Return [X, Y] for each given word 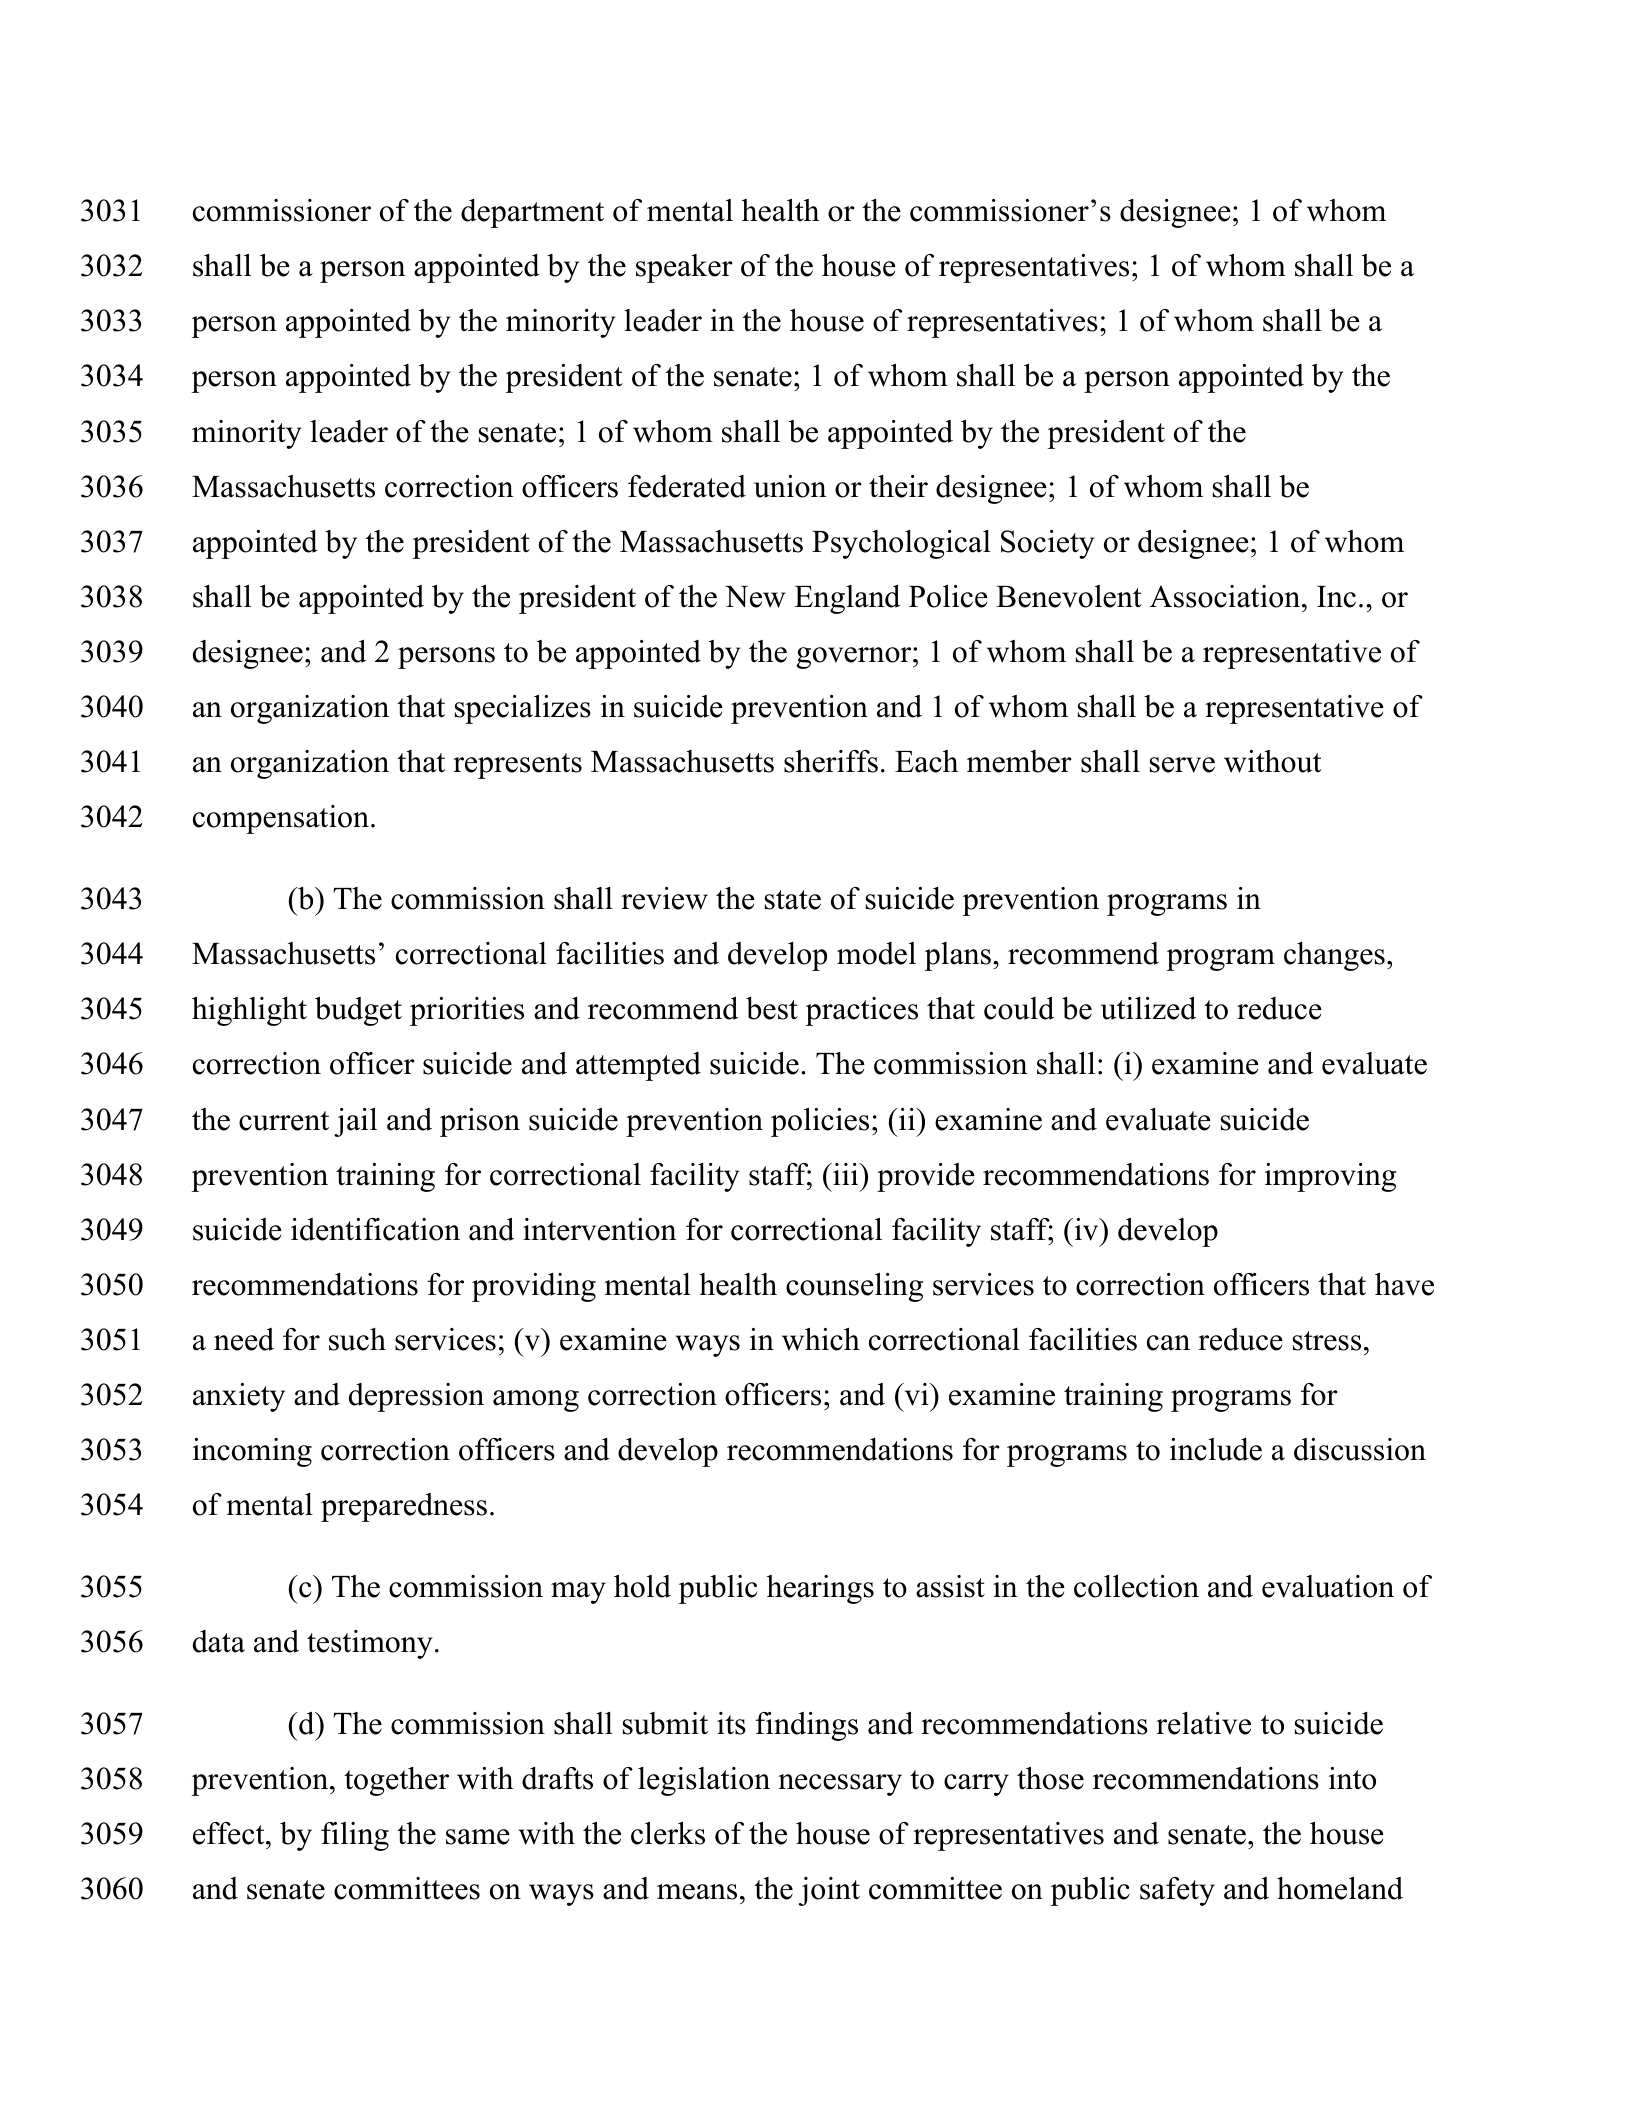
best [772, 1008]
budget [358, 1011]
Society [1047, 544]
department [532, 213]
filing [355, 1836]
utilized [1148, 1008]
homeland [1340, 1888]
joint [829, 1891]
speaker [684, 268]
